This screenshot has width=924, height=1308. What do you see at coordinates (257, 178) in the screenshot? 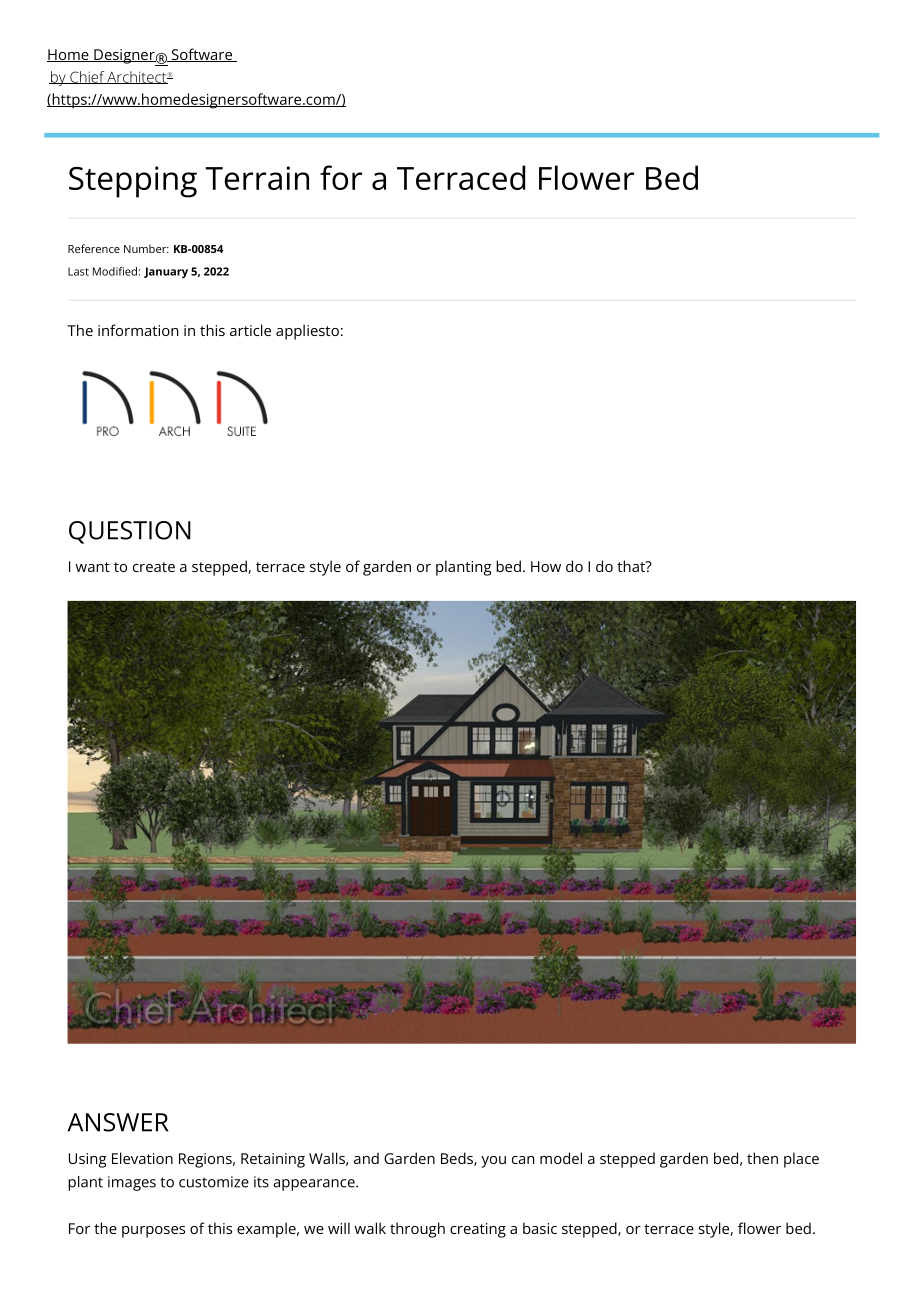
I see `Terrain` at bounding box center [257, 178].
